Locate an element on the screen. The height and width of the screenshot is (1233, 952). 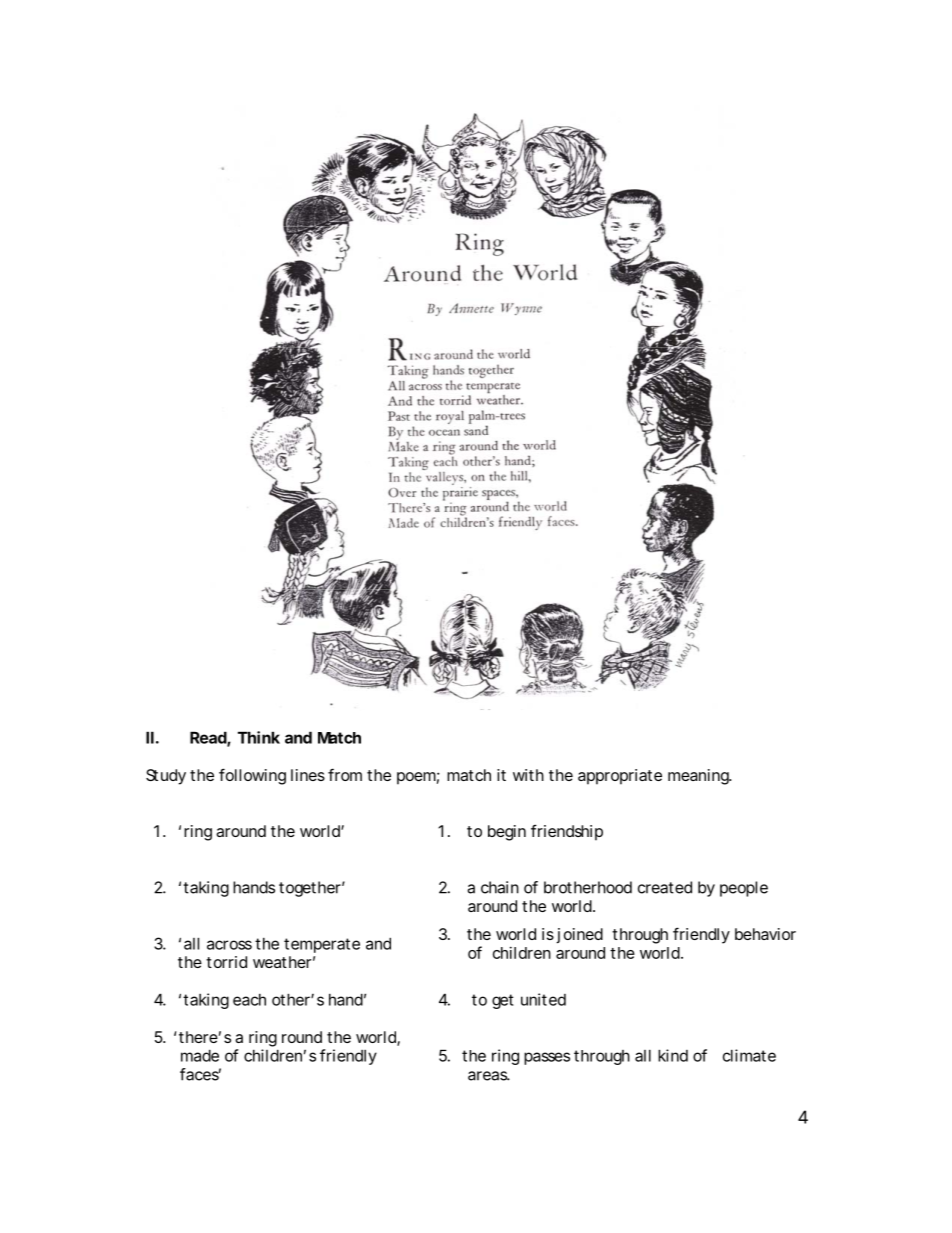
chain is located at coordinates (500, 887).
